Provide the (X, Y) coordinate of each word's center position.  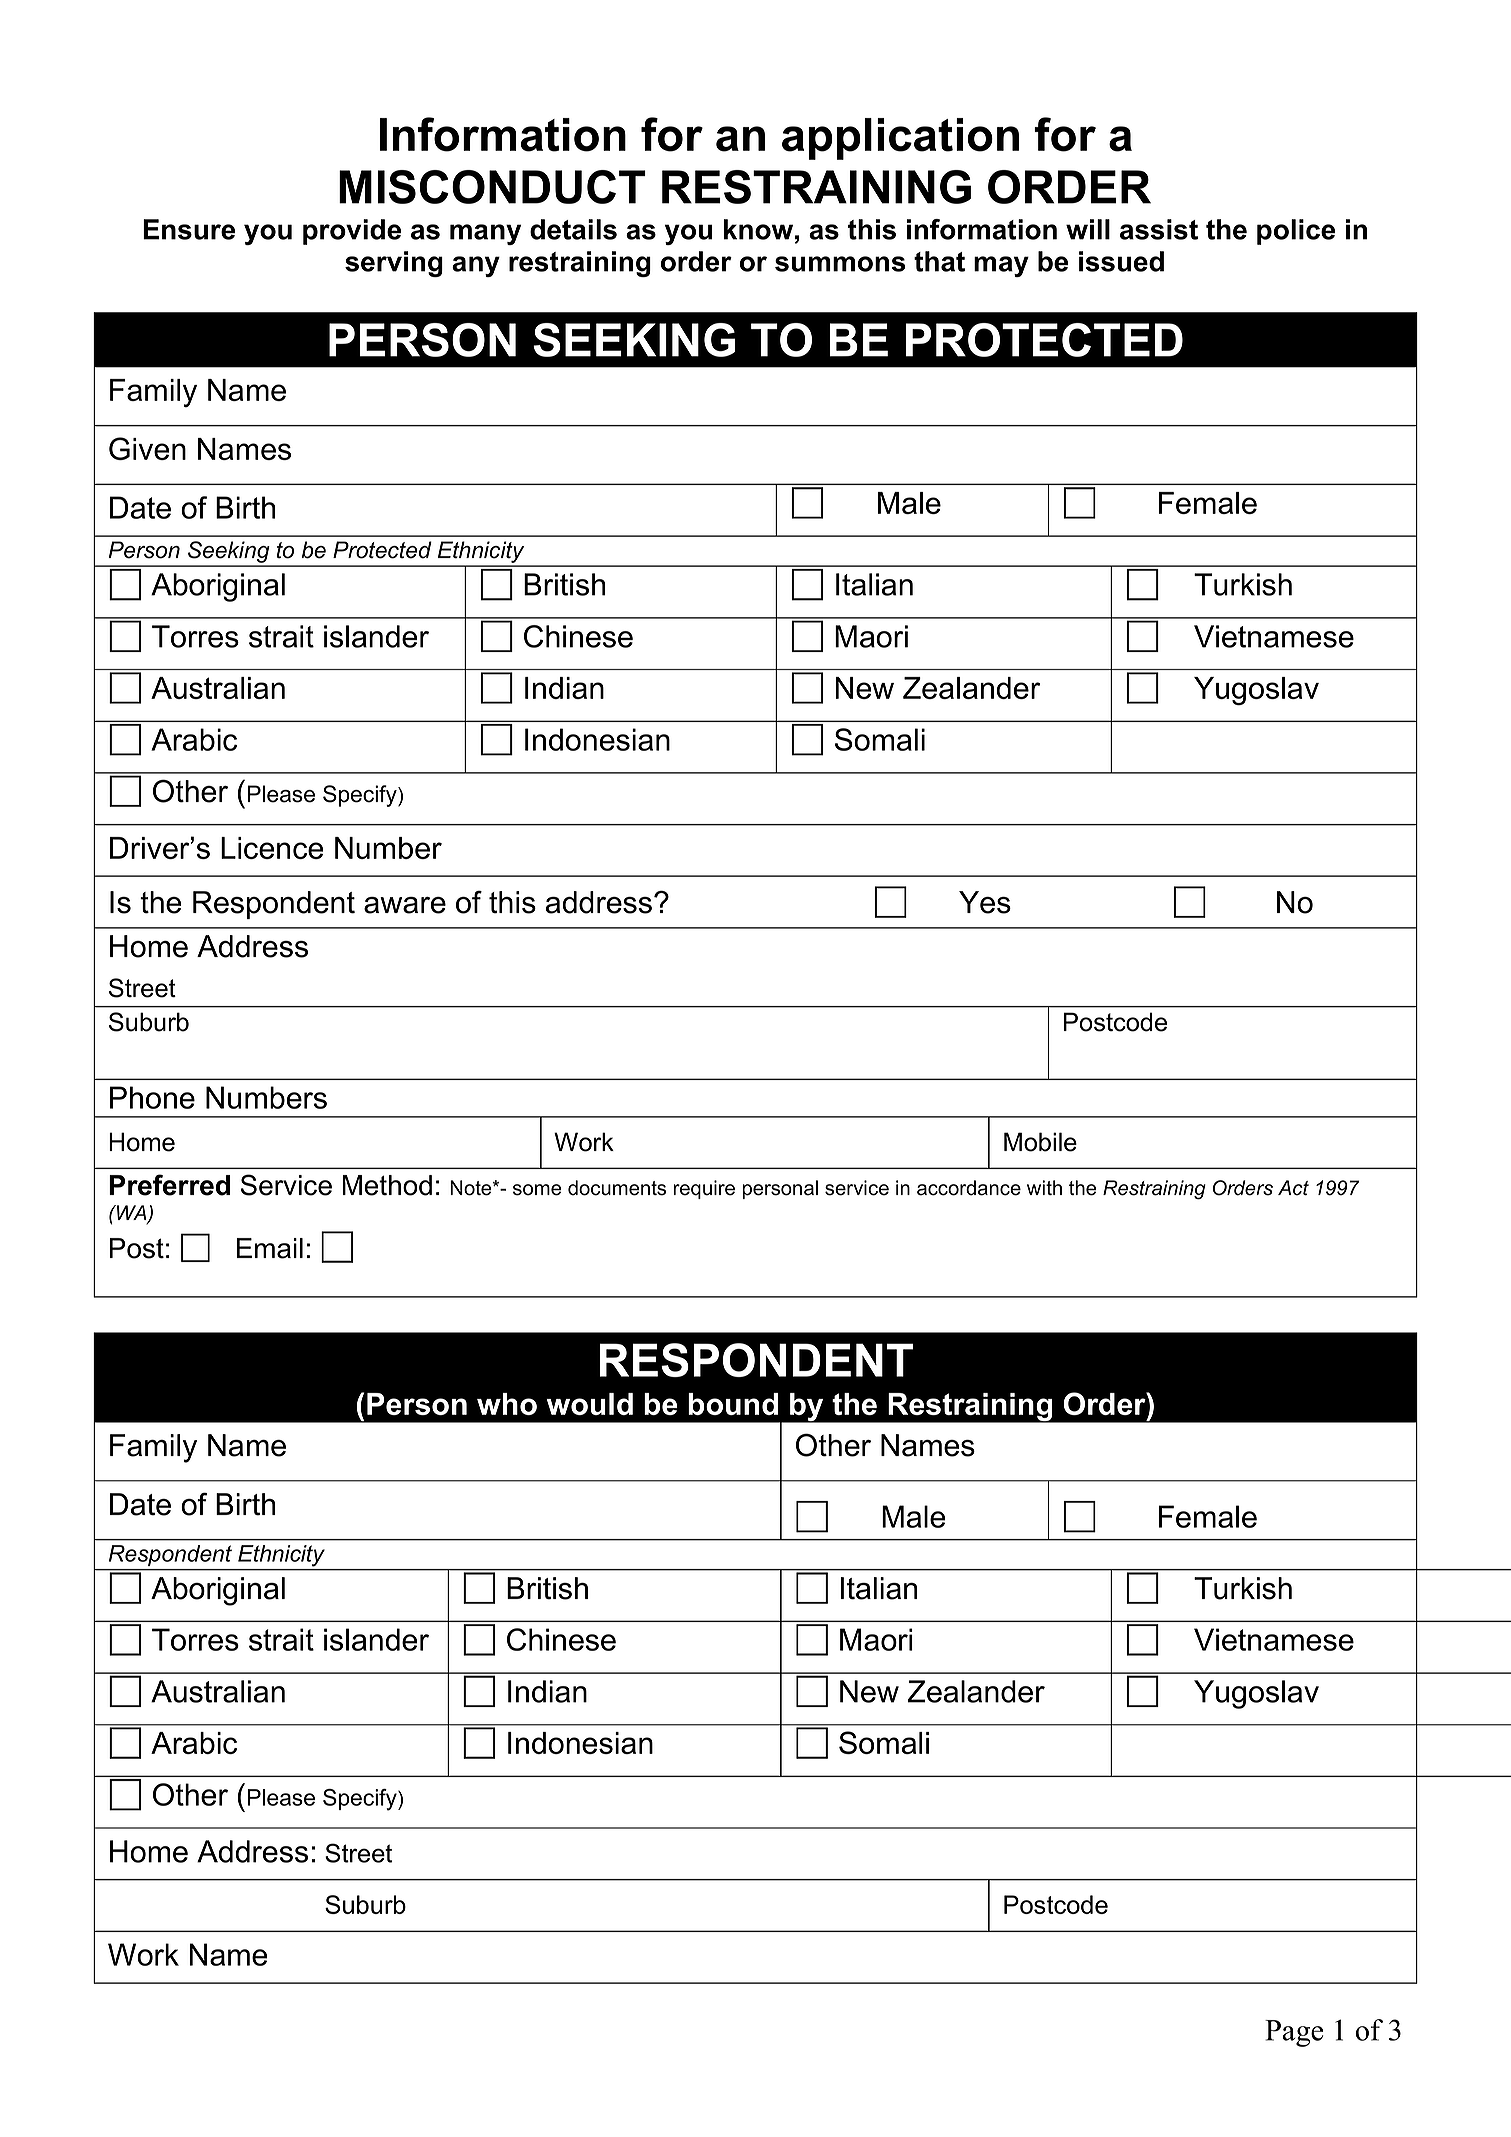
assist (1159, 229)
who (507, 1404)
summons (840, 264)
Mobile (1040, 1142)
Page (1294, 2033)
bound (733, 1404)
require (704, 1189)
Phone (152, 1097)
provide (352, 232)
